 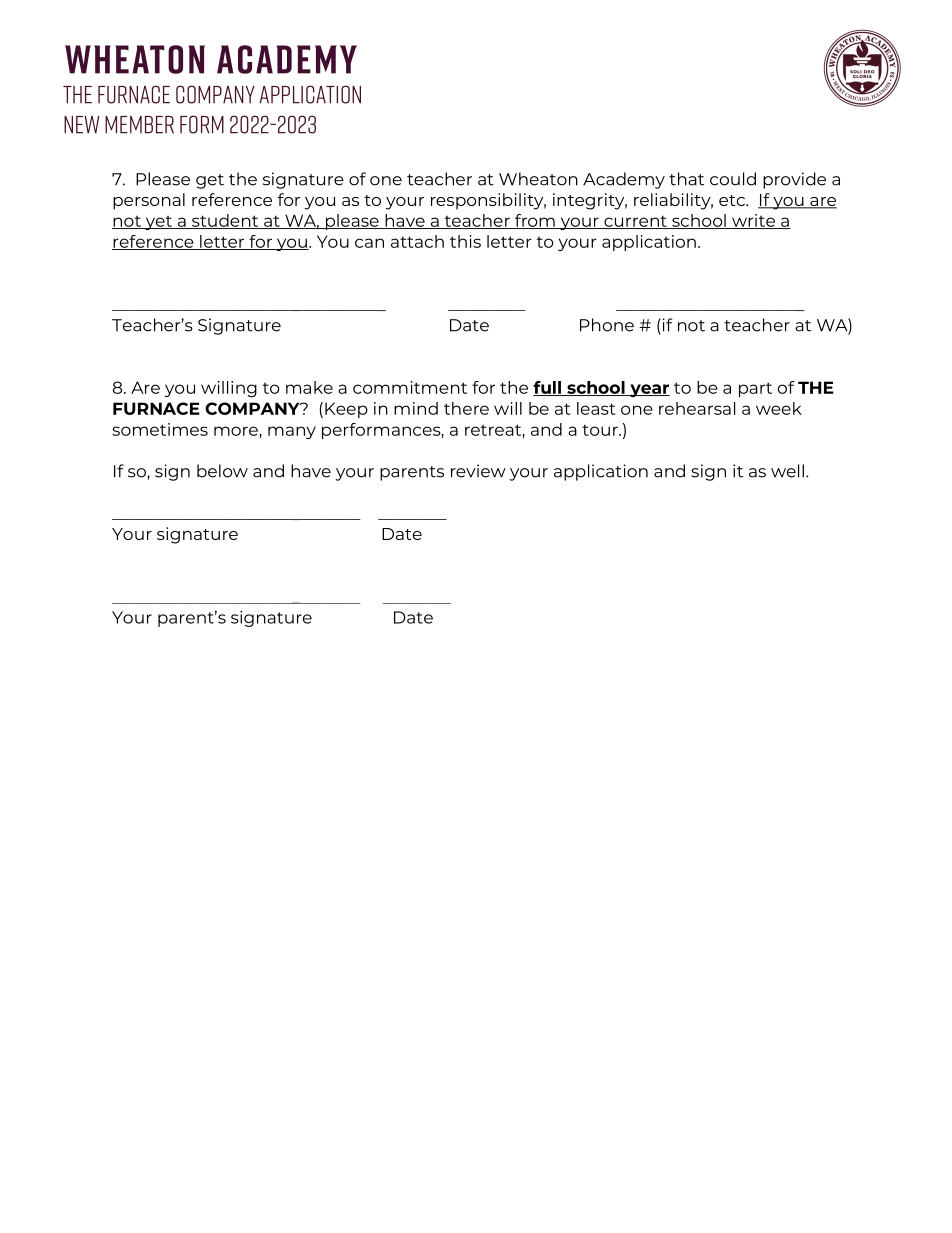 What do you see at coordinates (538, 179) in the screenshot?
I see `Wheaton` at bounding box center [538, 179].
